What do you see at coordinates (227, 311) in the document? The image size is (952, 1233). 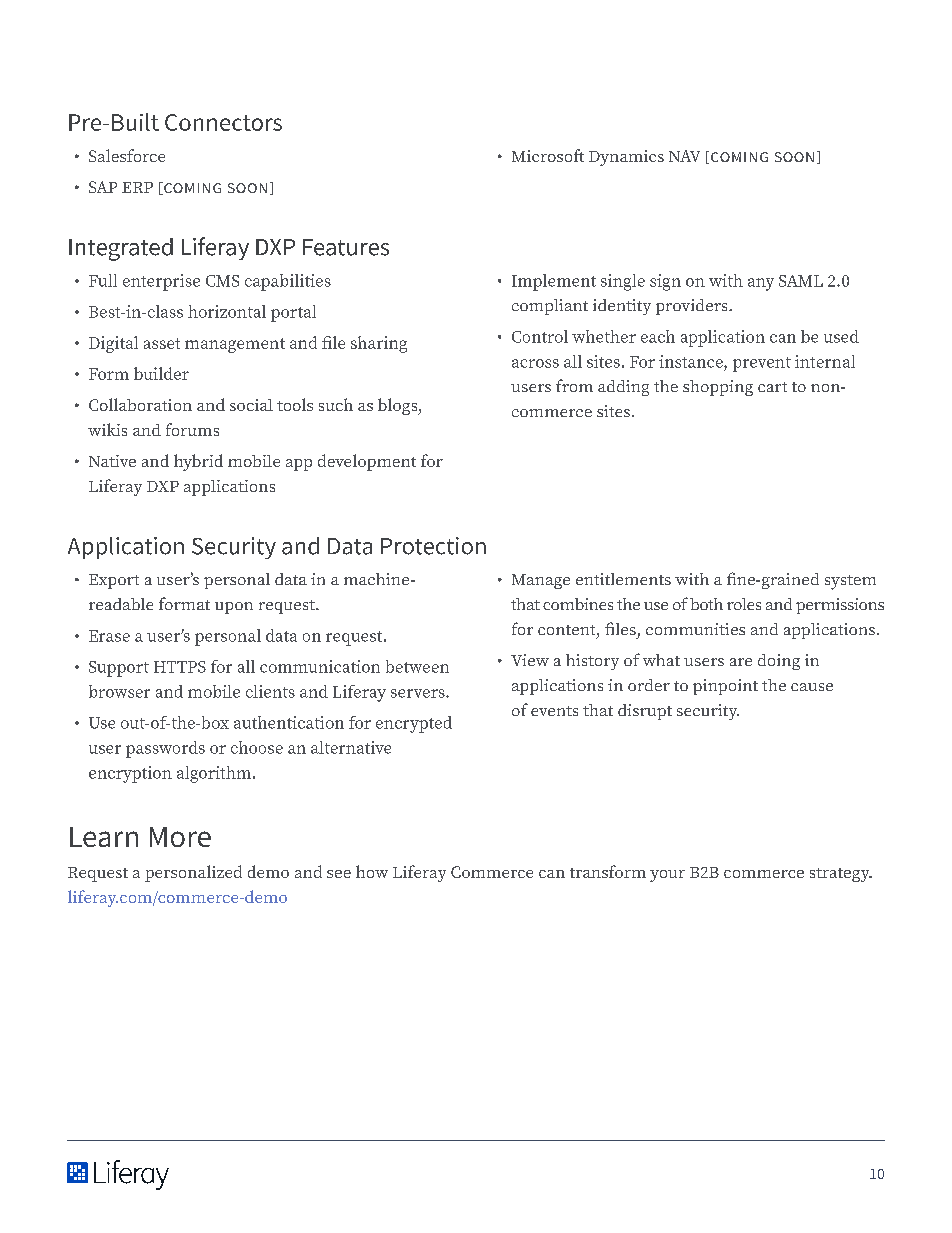 I see `horizontal` at bounding box center [227, 311].
